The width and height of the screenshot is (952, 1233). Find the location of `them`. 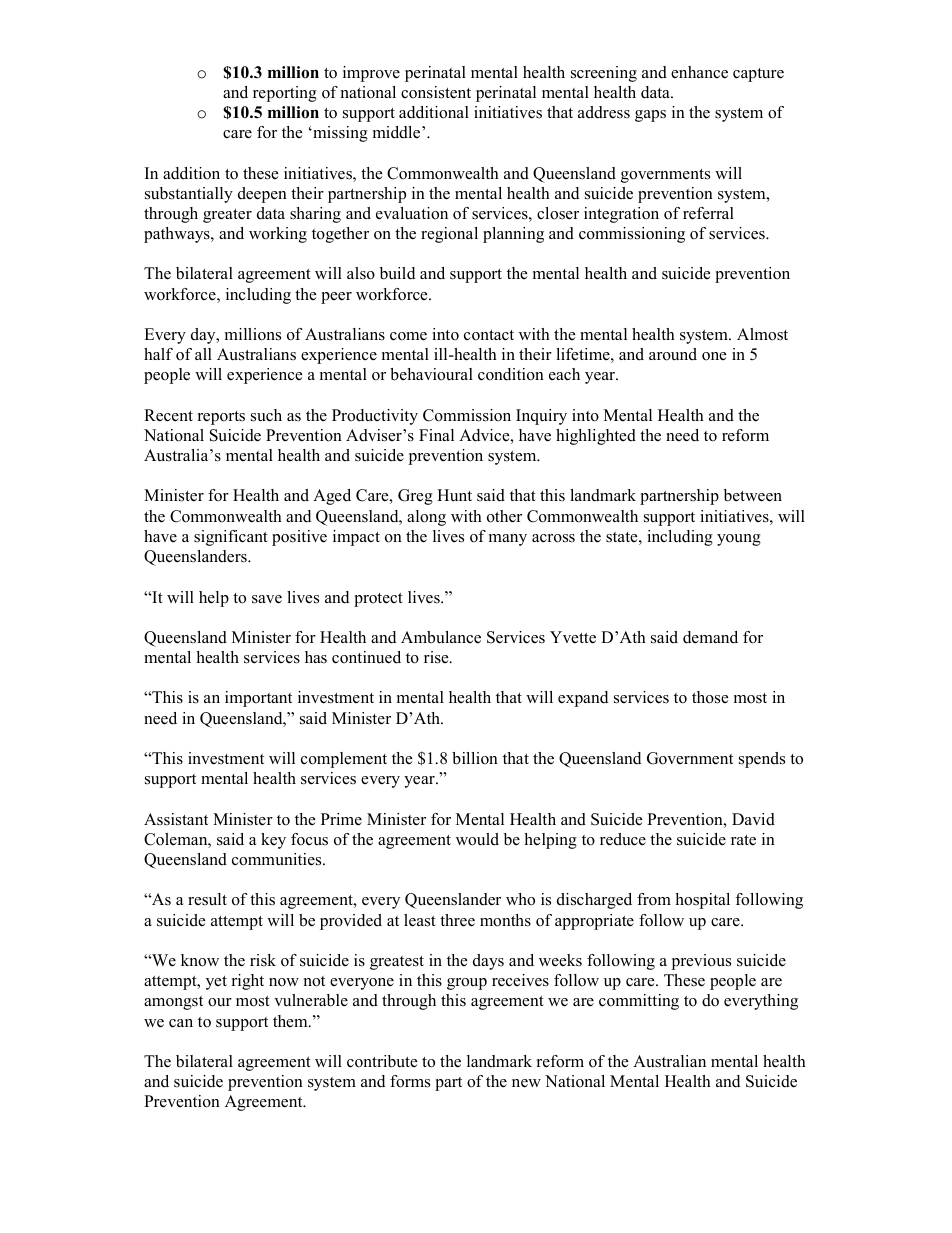

them is located at coordinates (291, 1021).
